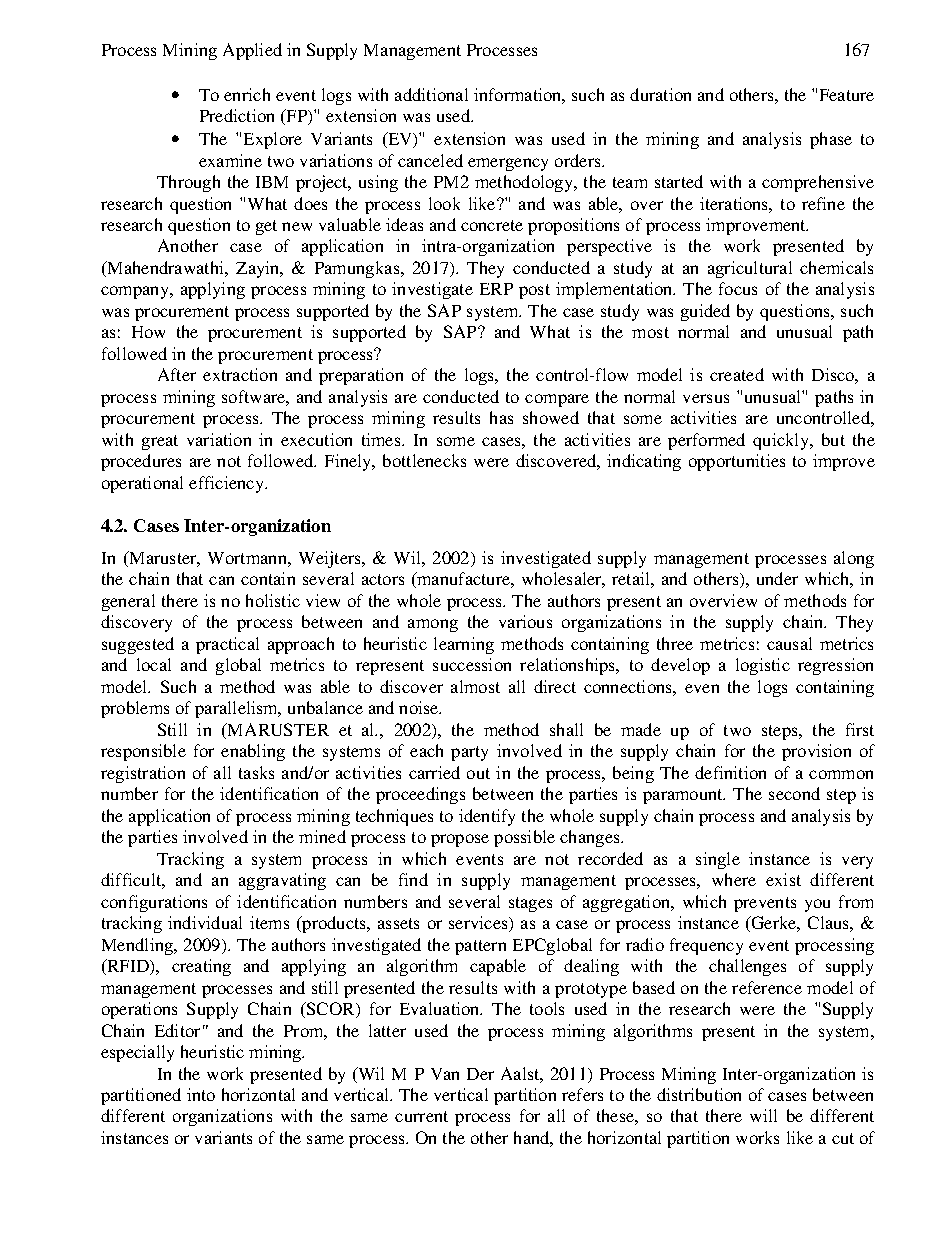 The image size is (952, 1233). What do you see at coordinates (240, 374) in the page?
I see `extraction` at bounding box center [240, 374].
